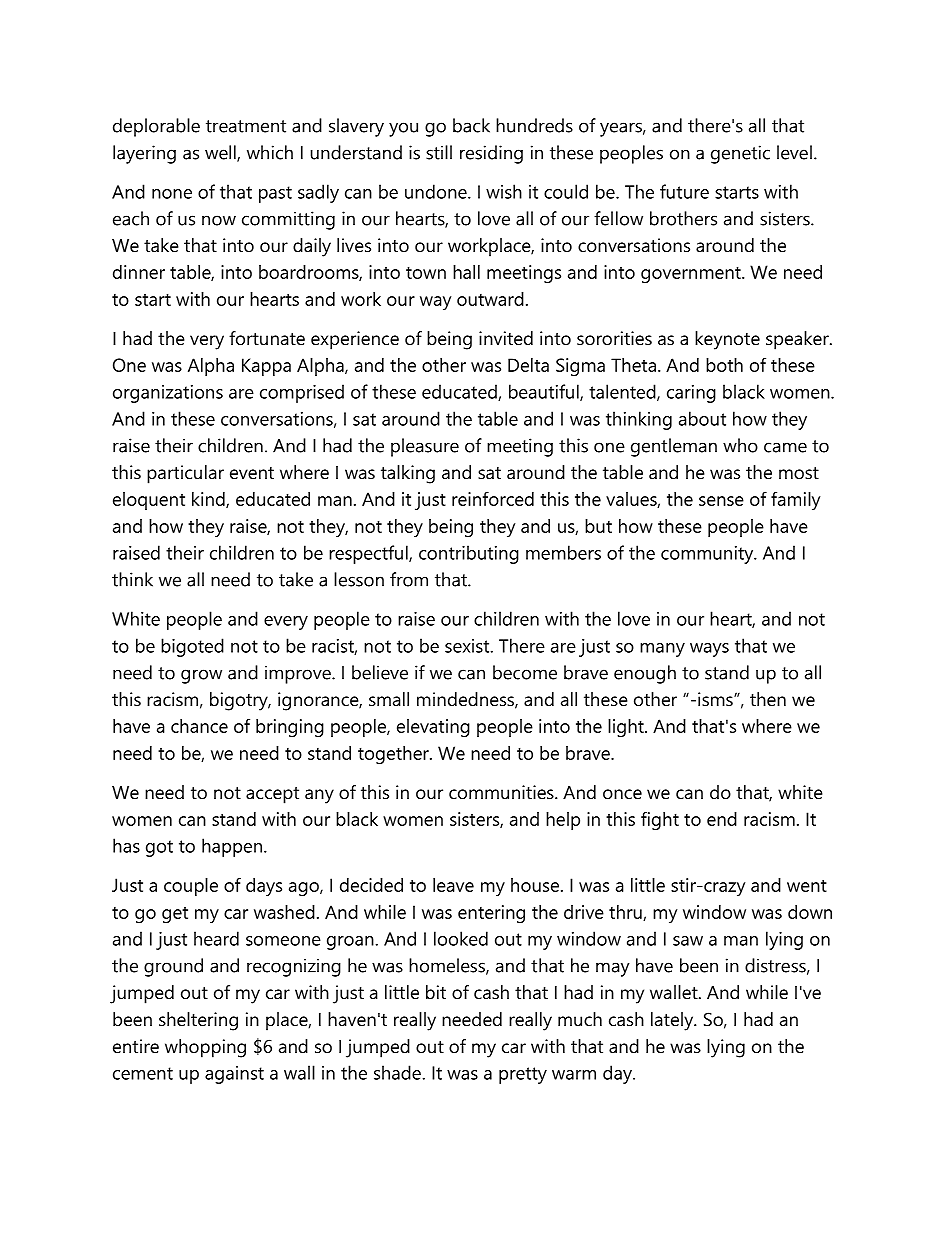  I want to click on leave, so click(453, 885).
